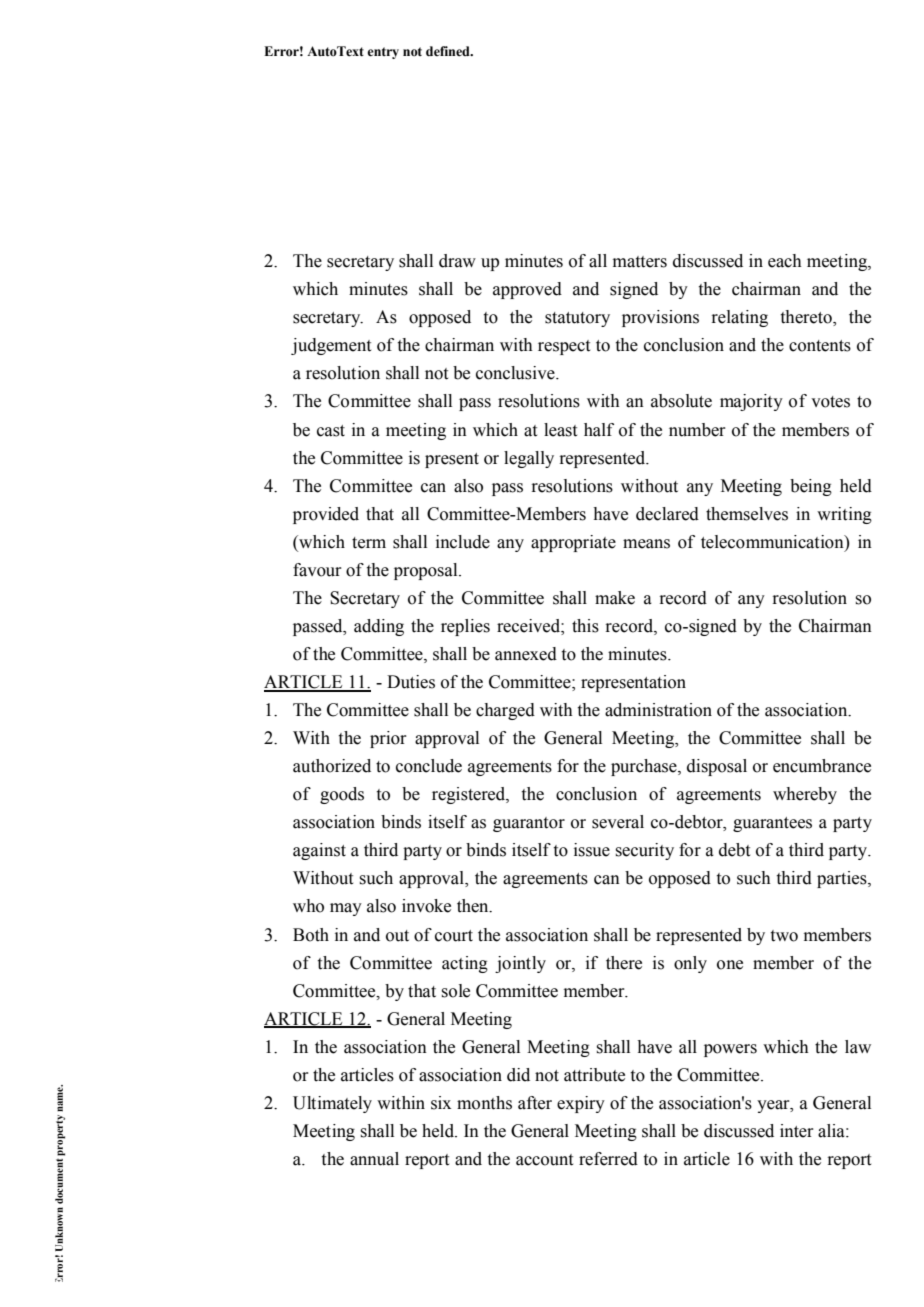 The width and height of the document is (924, 1307). What do you see at coordinates (581, 1104) in the document?
I see `expiry` at bounding box center [581, 1104].
